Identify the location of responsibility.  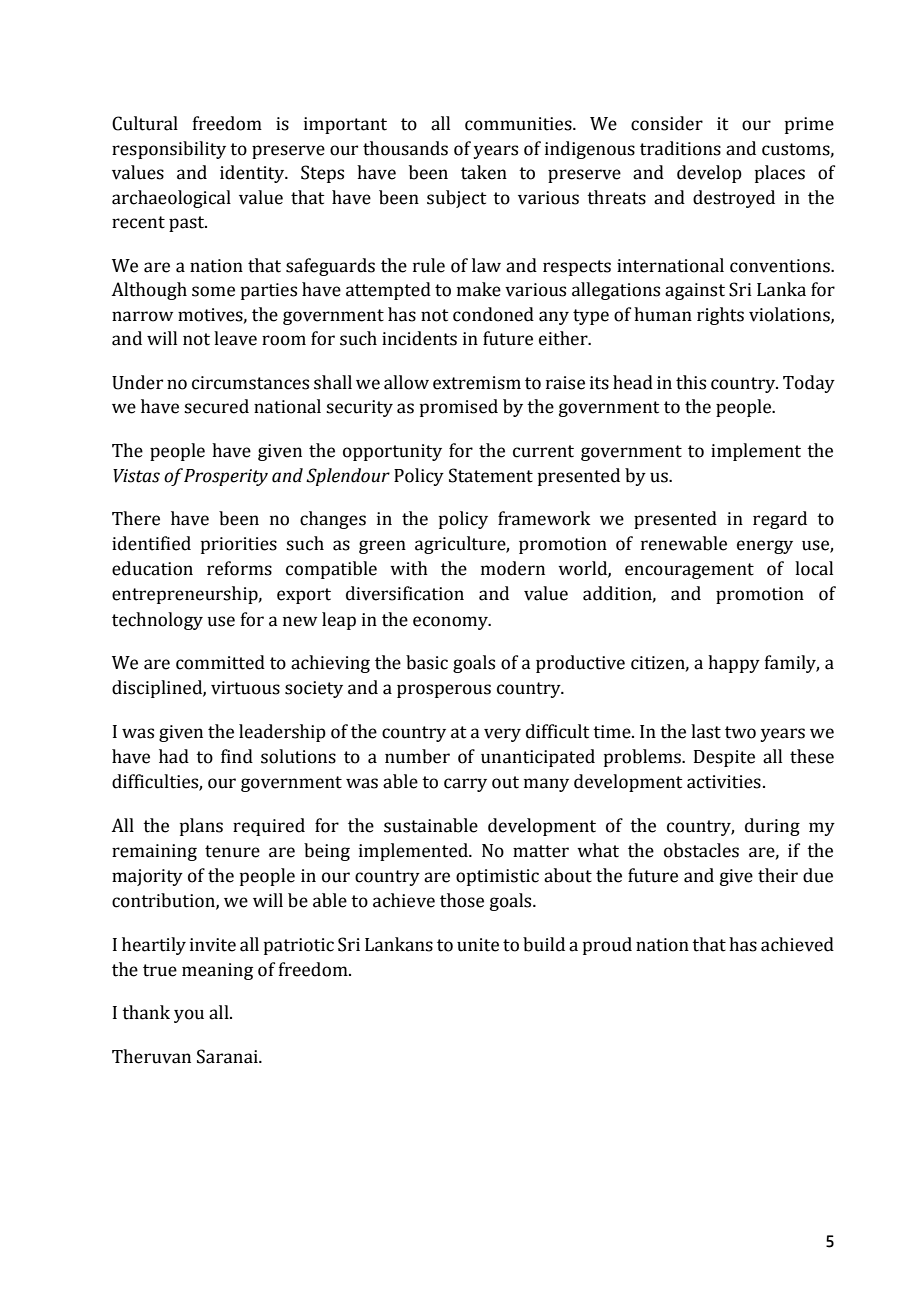
(169, 150).
